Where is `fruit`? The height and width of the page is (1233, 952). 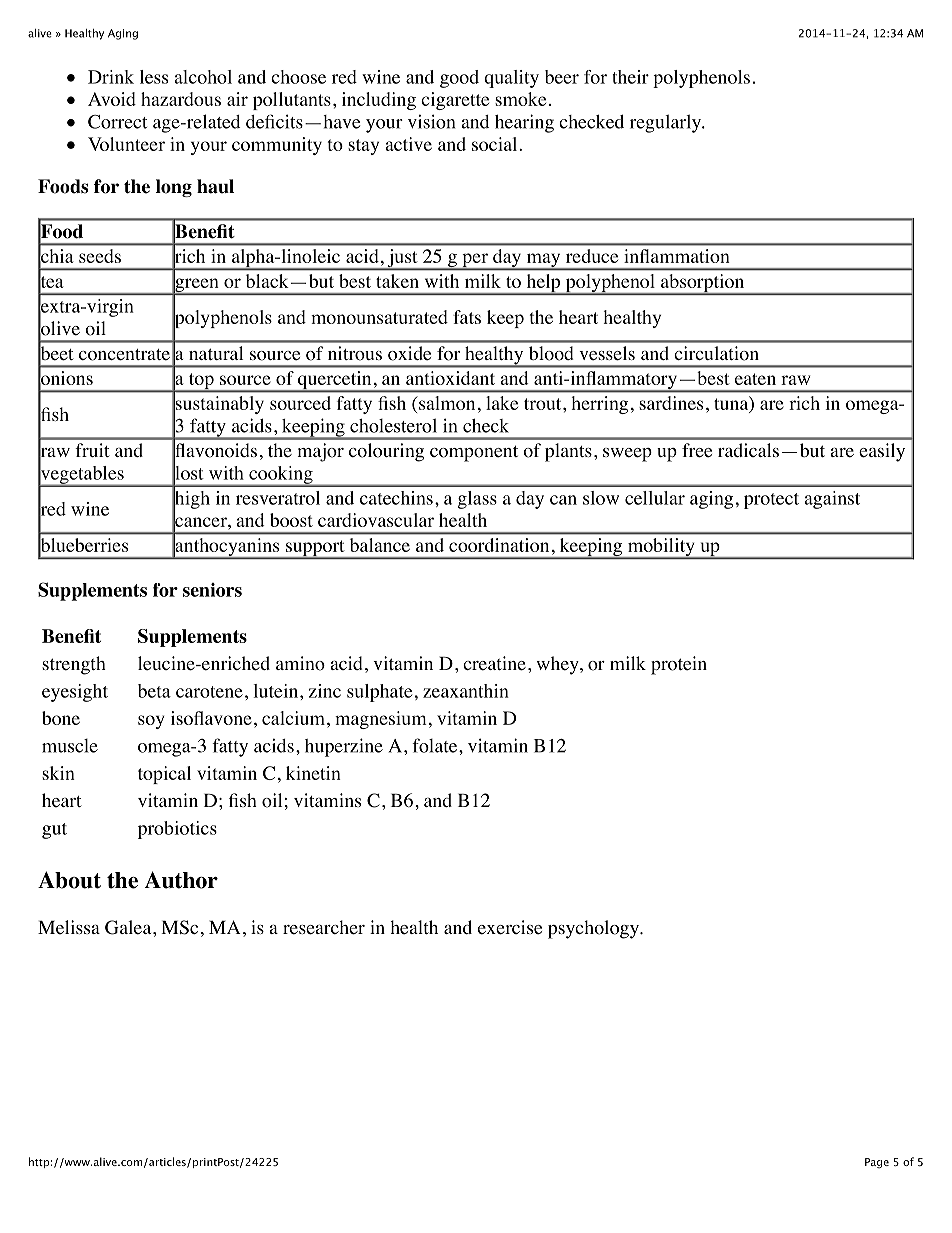 fruit is located at coordinates (92, 450).
